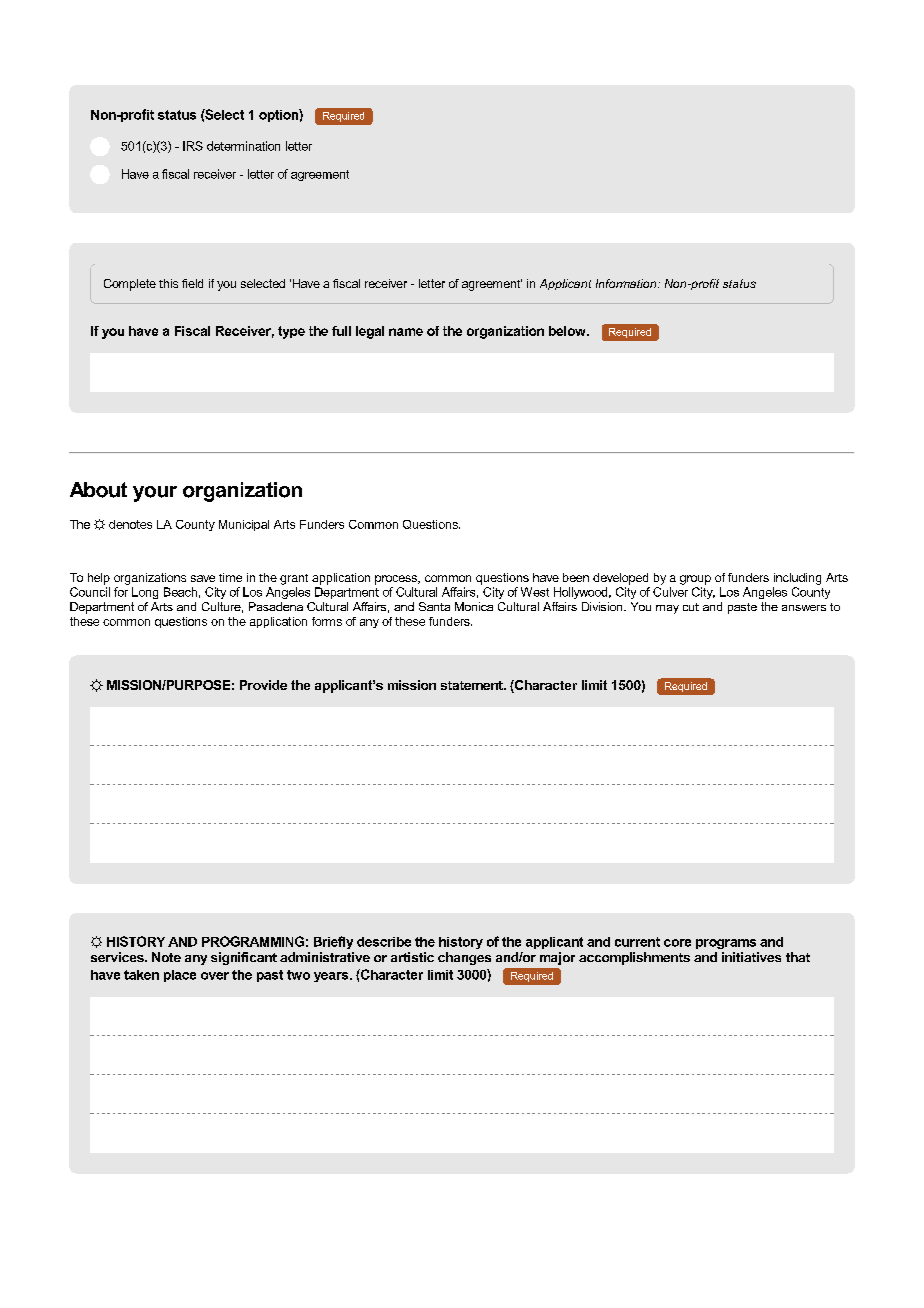 This image has height=1308, width=924. I want to click on group, so click(695, 580).
